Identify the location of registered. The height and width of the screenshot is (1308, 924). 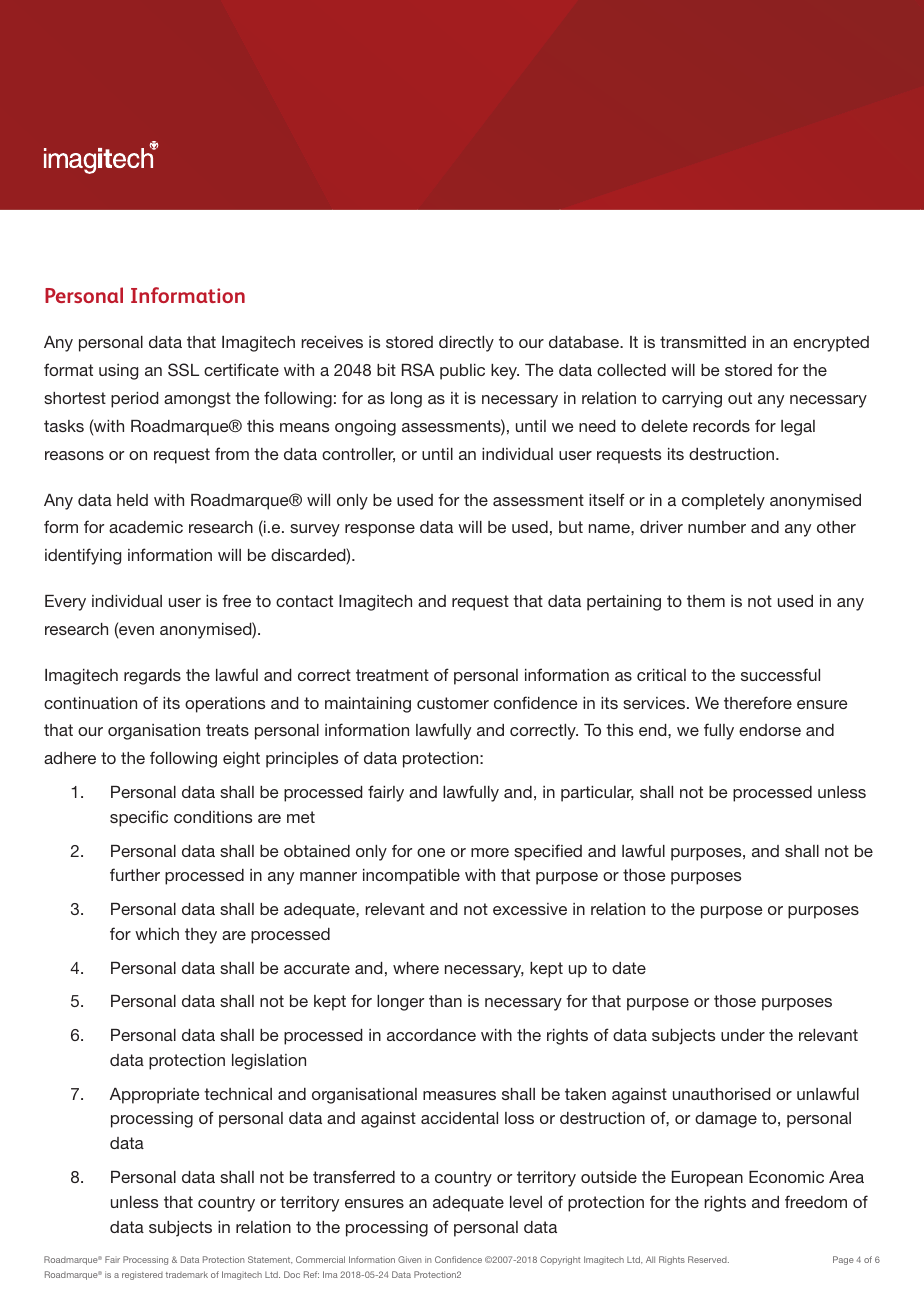
(142, 1275).
